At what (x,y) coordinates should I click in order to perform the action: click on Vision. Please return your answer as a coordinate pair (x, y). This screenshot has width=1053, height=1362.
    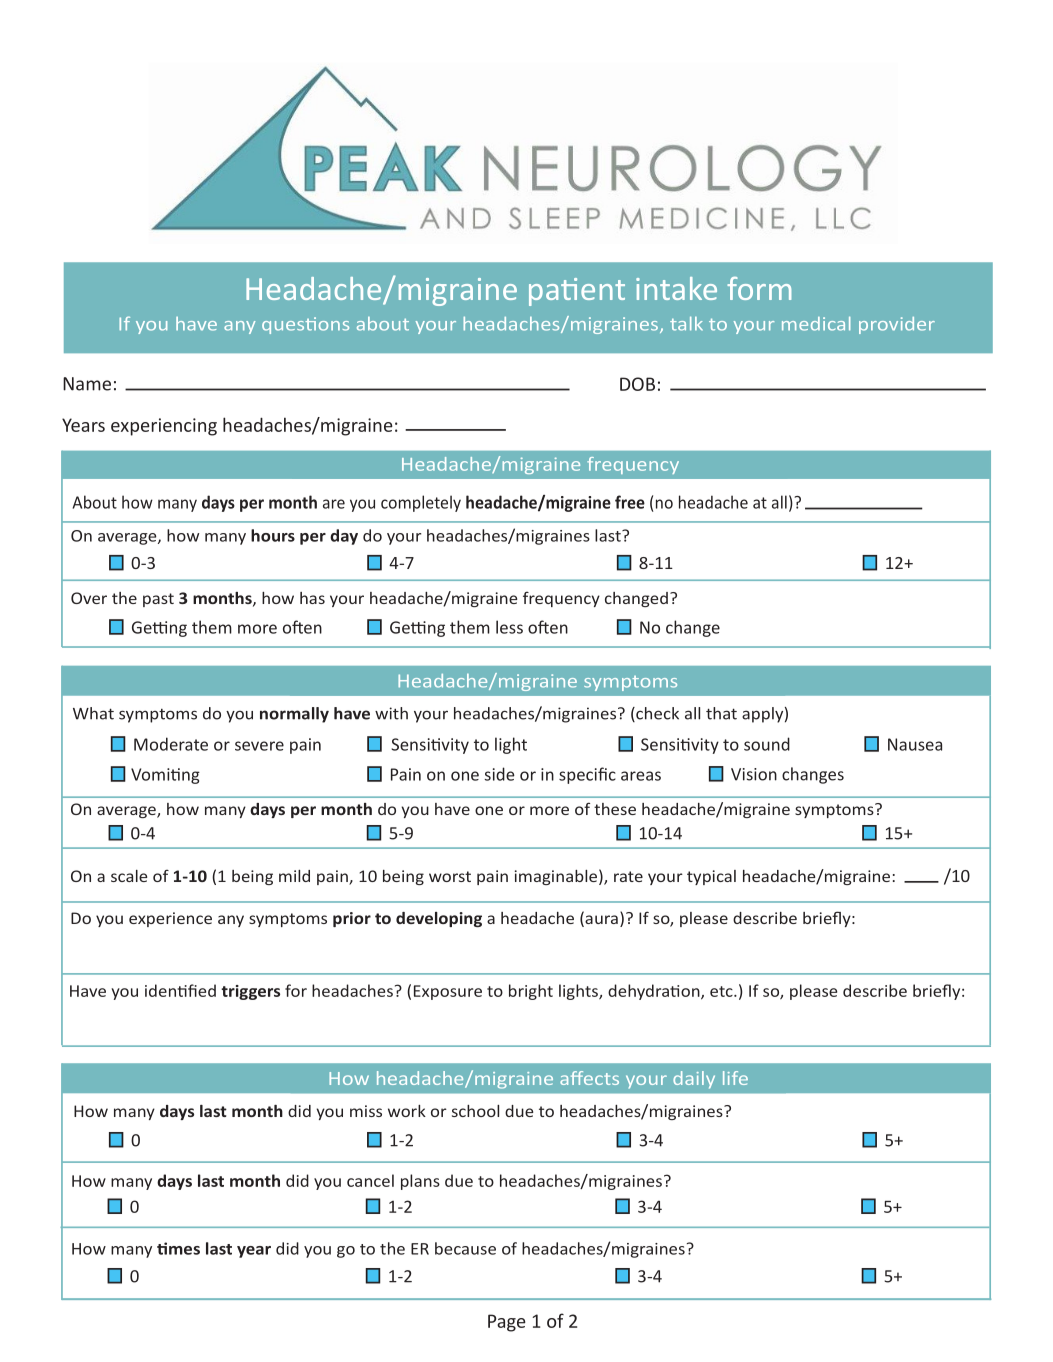
    Looking at the image, I should click on (754, 774).
